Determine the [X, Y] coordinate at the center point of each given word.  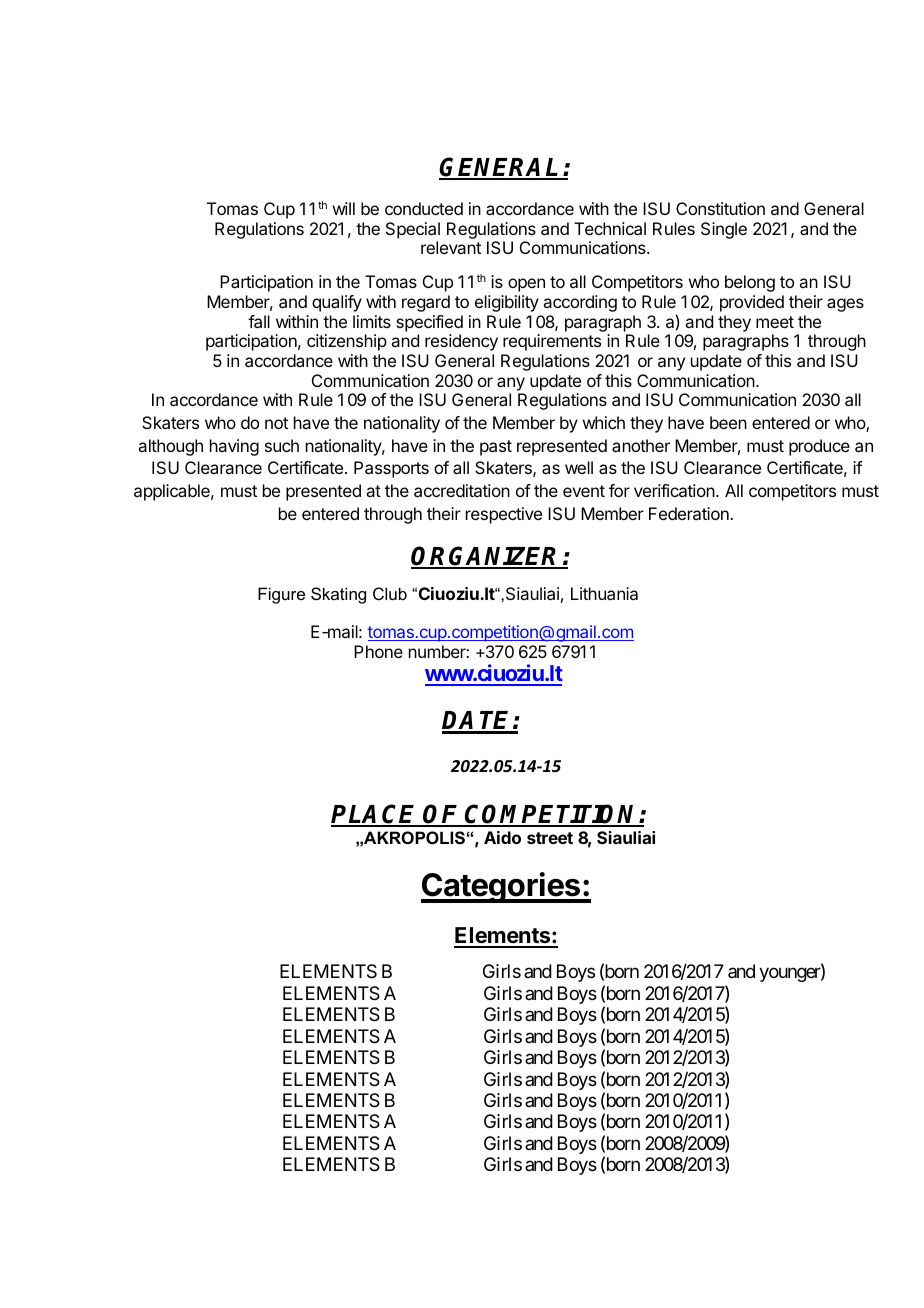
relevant [451, 247]
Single [724, 230]
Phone [378, 651]
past [496, 448]
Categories [501, 887]
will [344, 208]
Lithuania [604, 593]
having [234, 447]
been [728, 422]
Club [390, 593]
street [550, 838]
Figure [281, 595]
